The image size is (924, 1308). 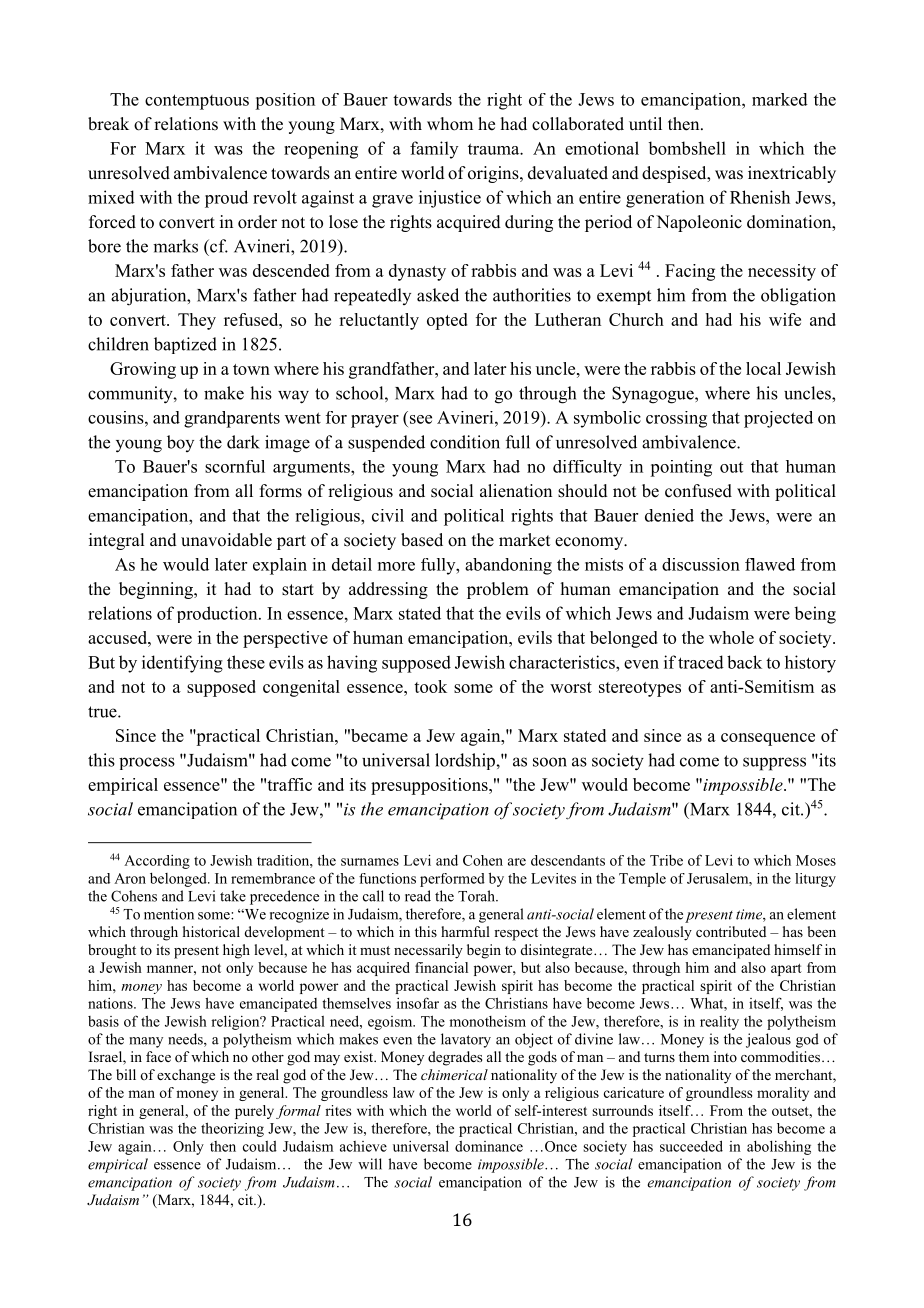 I want to click on confused, so click(x=698, y=491).
